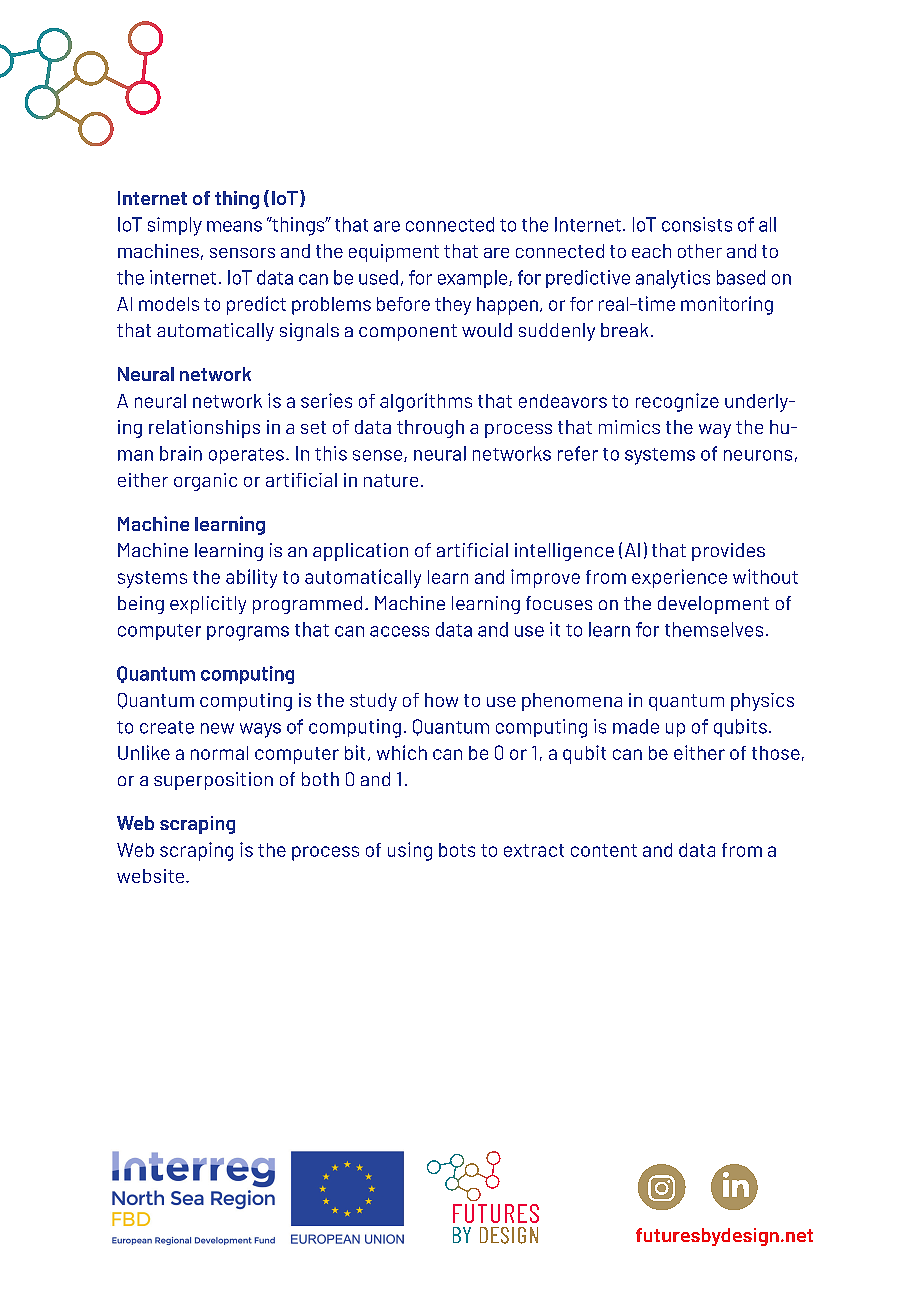 The width and height of the document is (924, 1308). Describe the element at coordinates (604, 850) in the document. I see `content` at that location.
